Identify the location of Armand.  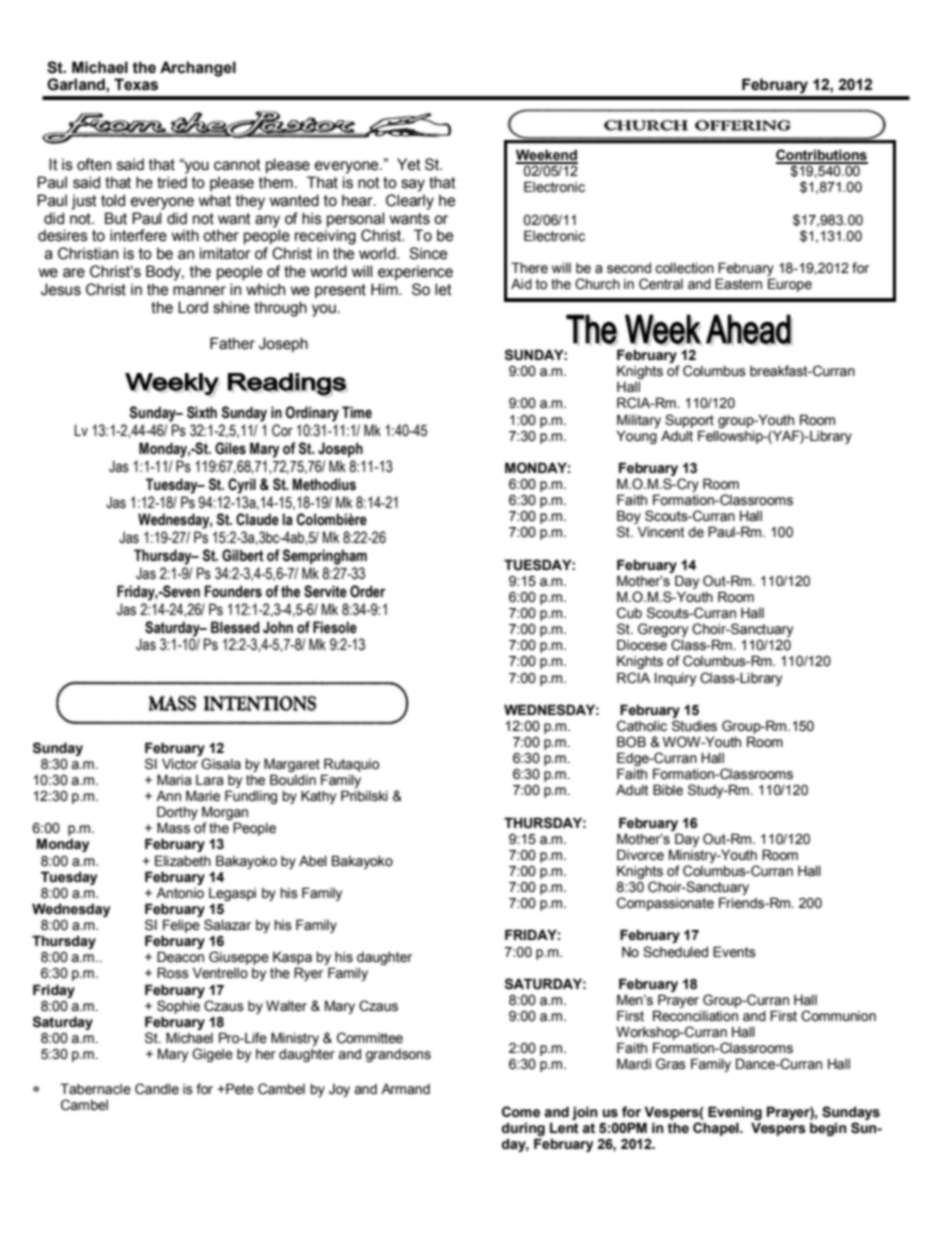
(405, 1088).
